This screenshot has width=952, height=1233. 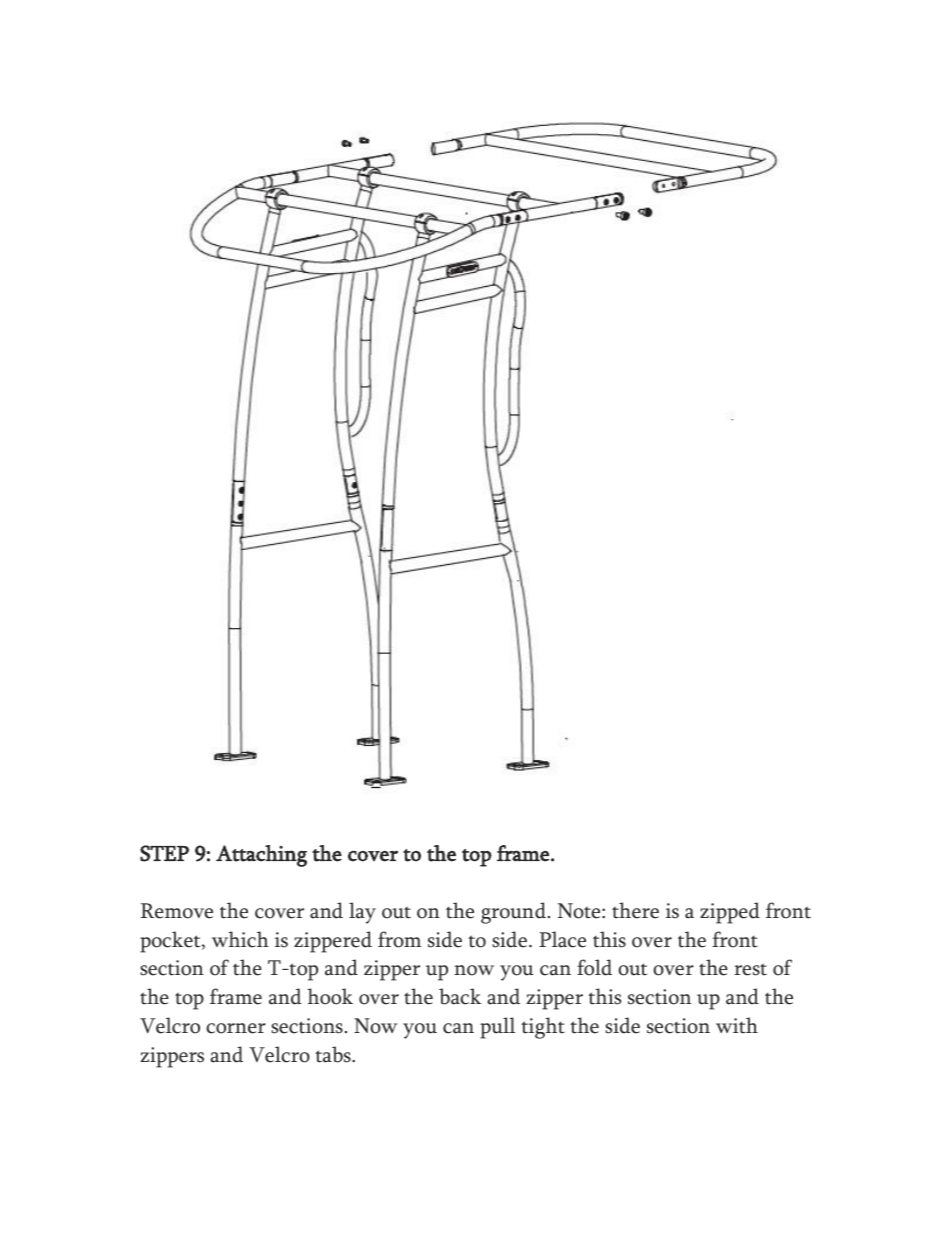 What do you see at coordinates (334, 1054) in the screenshot?
I see `tabs` at bounding box center [334, 1054].
